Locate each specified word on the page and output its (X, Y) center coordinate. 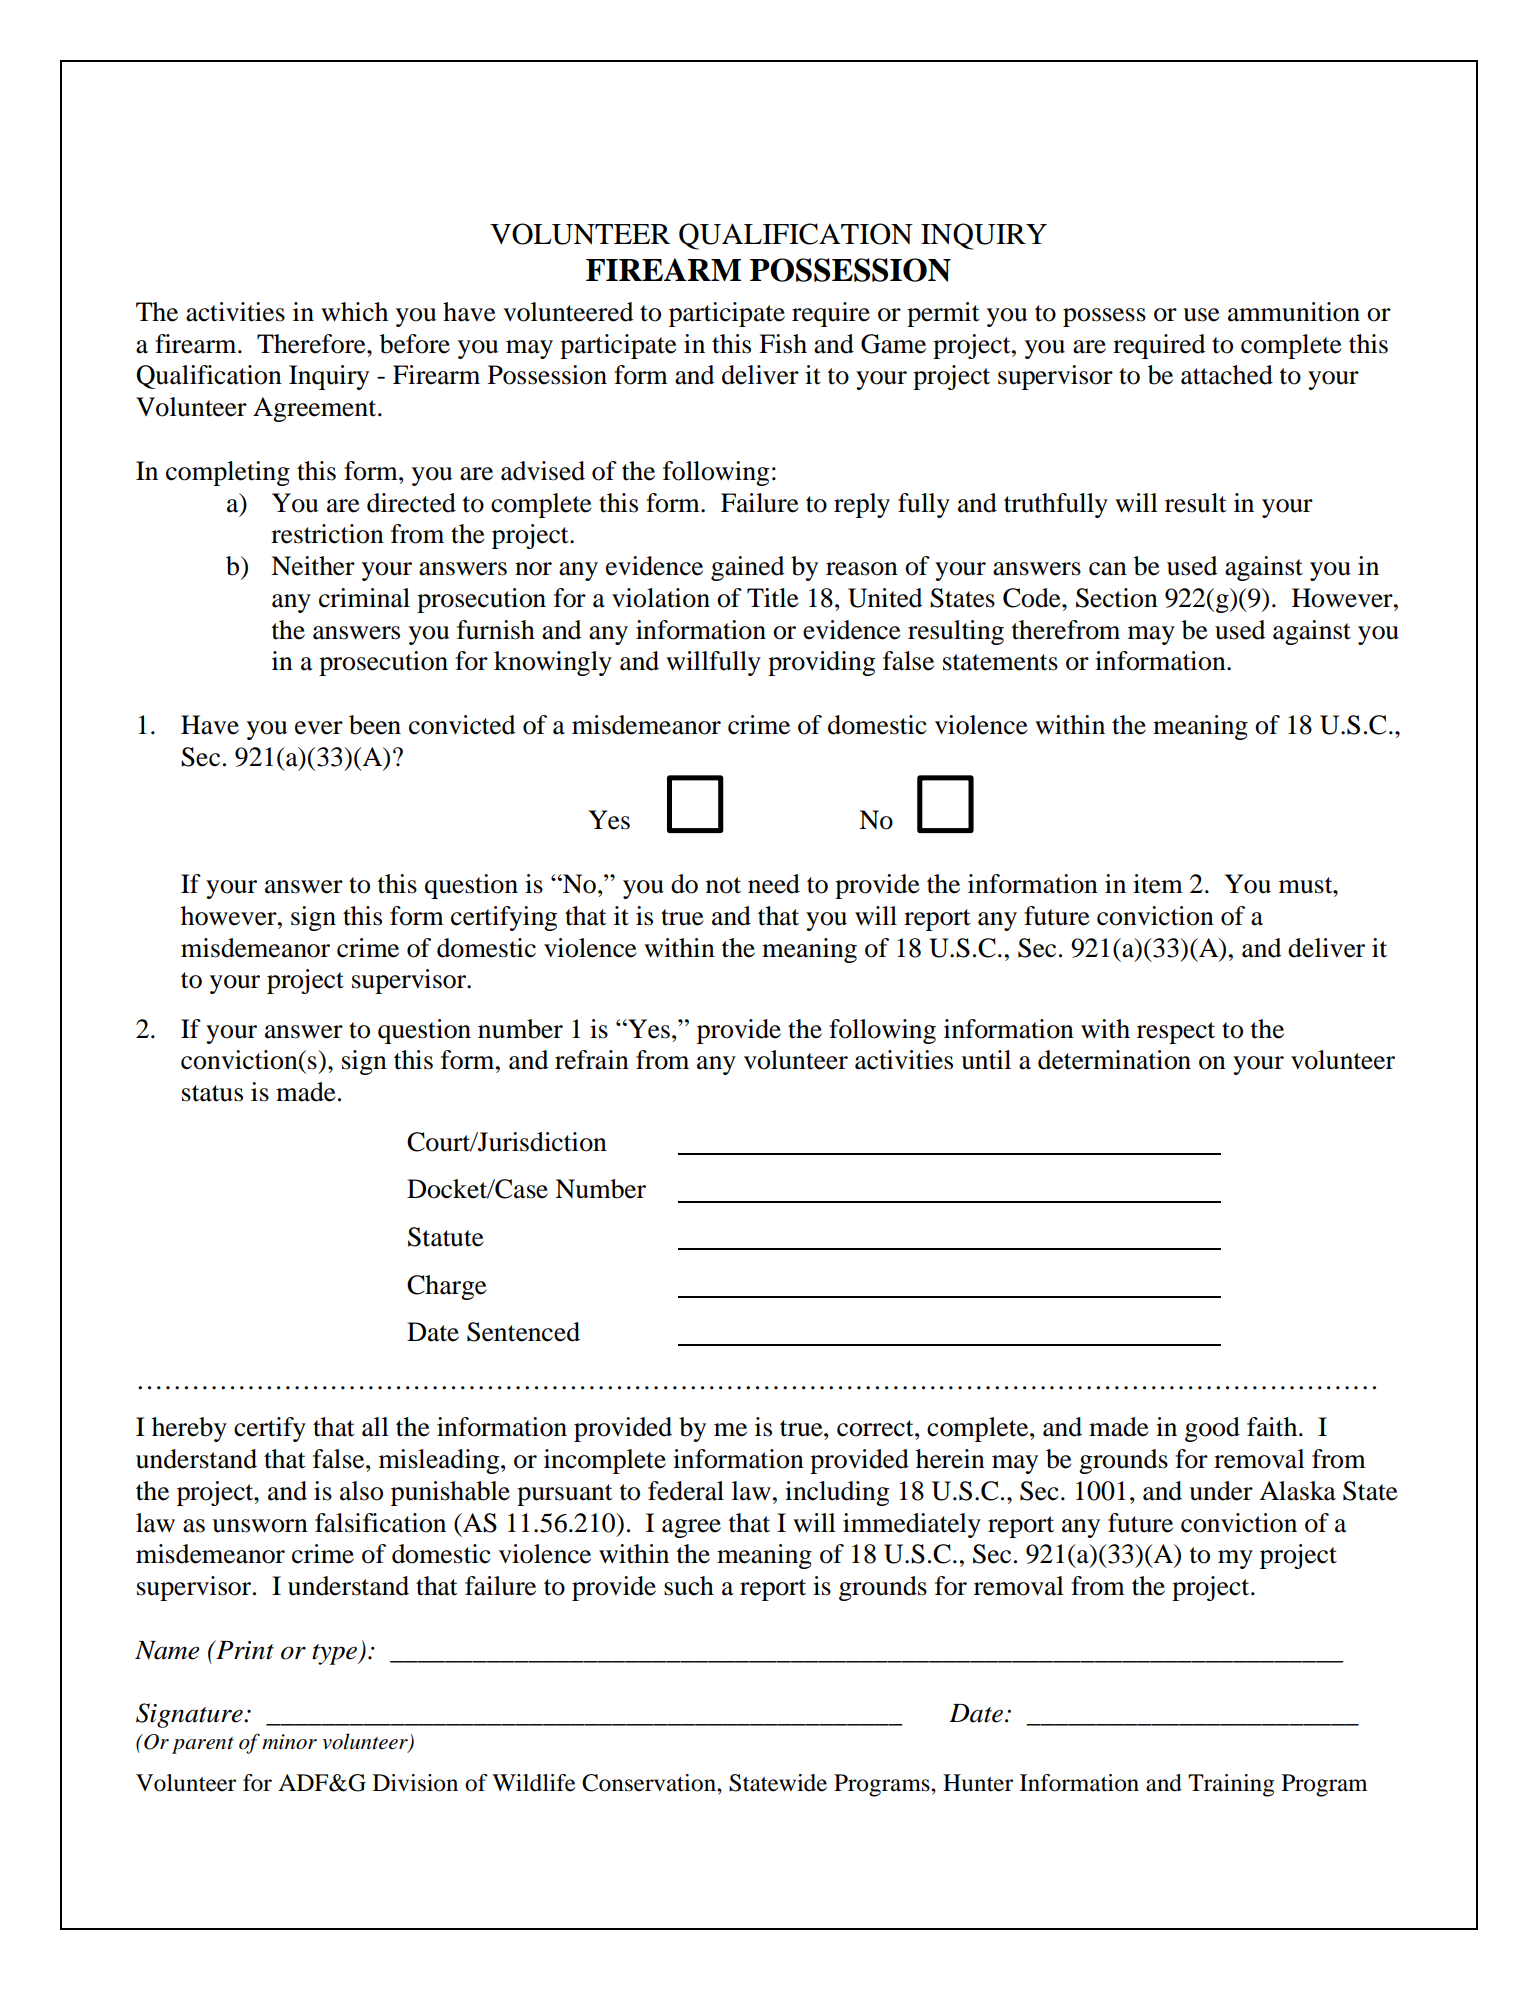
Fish (783, 344)
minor (289, 1742)
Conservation (650, 1783)
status (212, 1093)
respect (1176, 1033)
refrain (592, 1060)
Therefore (312, 344)
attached (1227, 375)
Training (1231, 1785)
